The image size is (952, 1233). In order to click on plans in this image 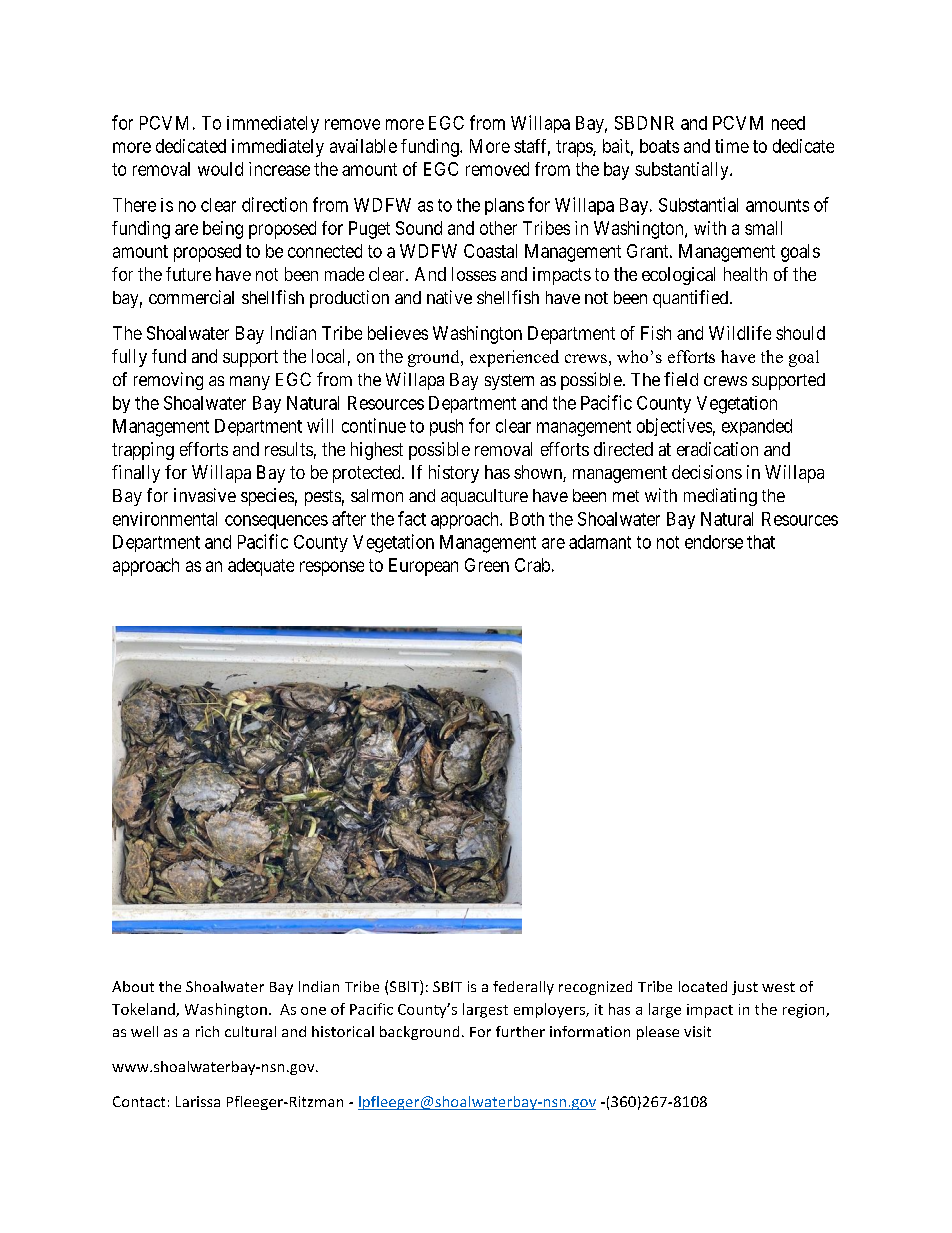, I will do `click(504, 206)`.
